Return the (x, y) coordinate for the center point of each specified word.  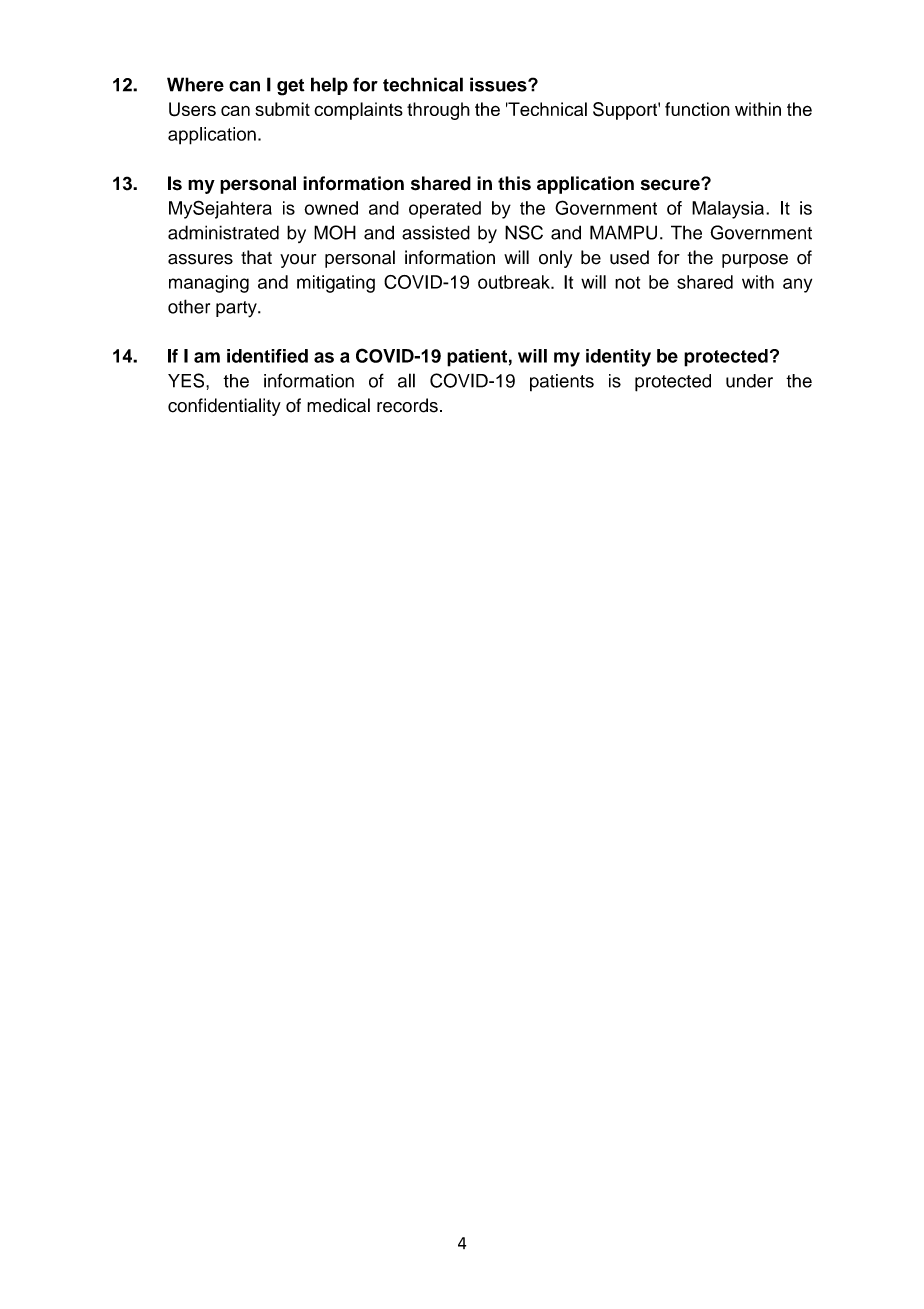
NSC (524, 232)
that (256, 257)
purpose (755, 261)
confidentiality (224, 407)
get (291, 87)
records (407, 405)
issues (499, 84)
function (697, 109)
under (749, 381)
